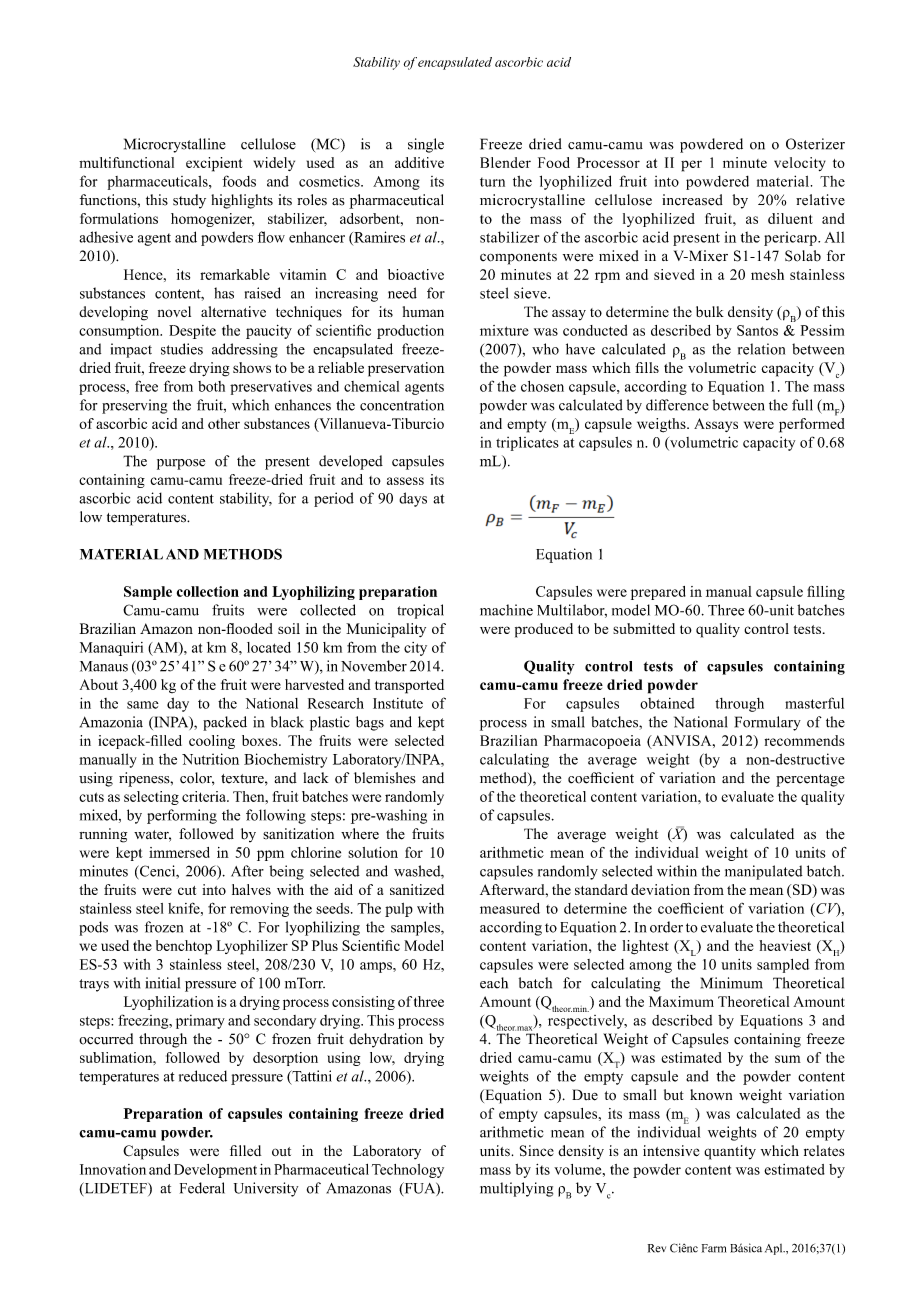 The image size is (924, 1308). I want to click on turn, so click(492, 182).
